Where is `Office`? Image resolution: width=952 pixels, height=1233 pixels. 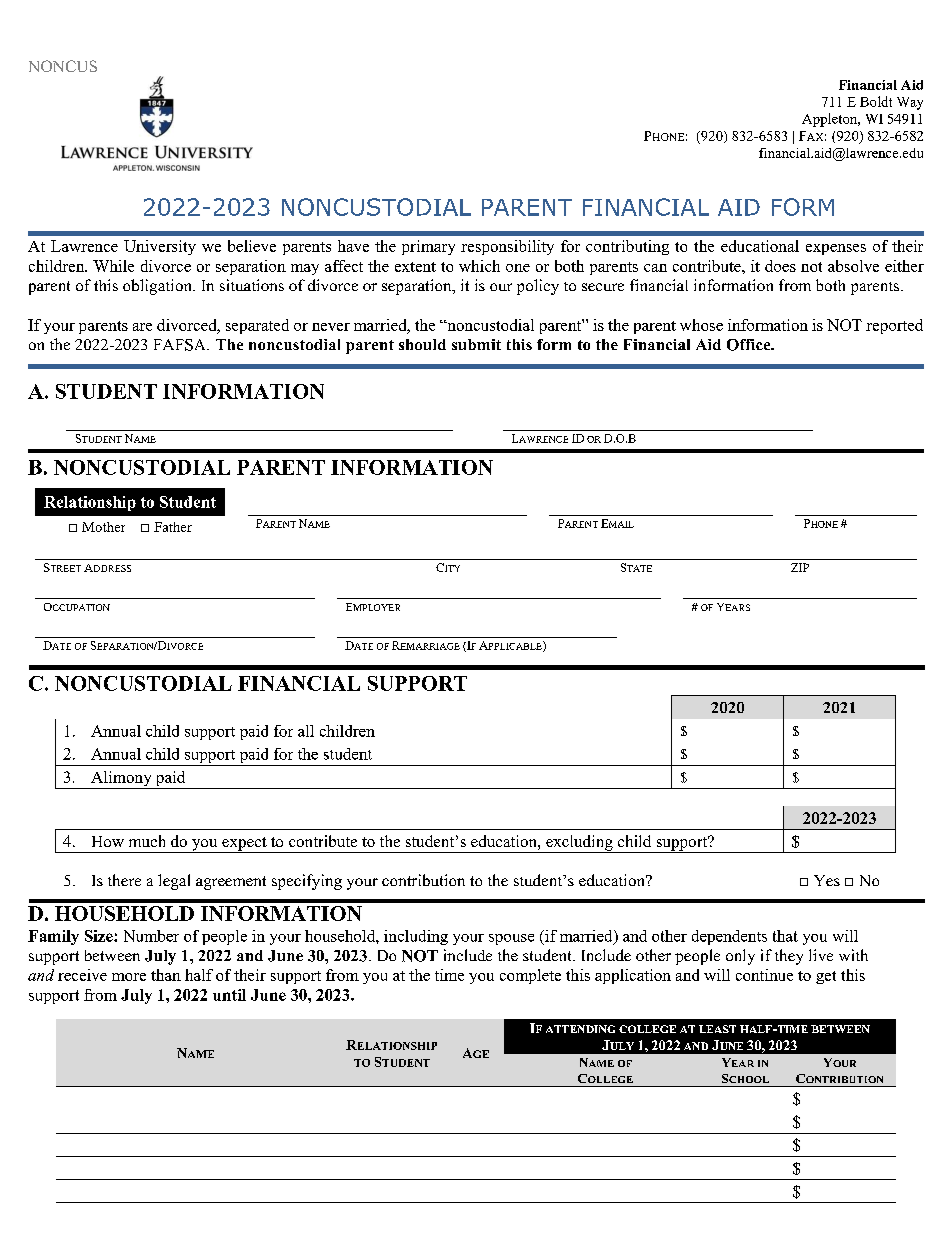
Office is located at coordinates (750, 345).
